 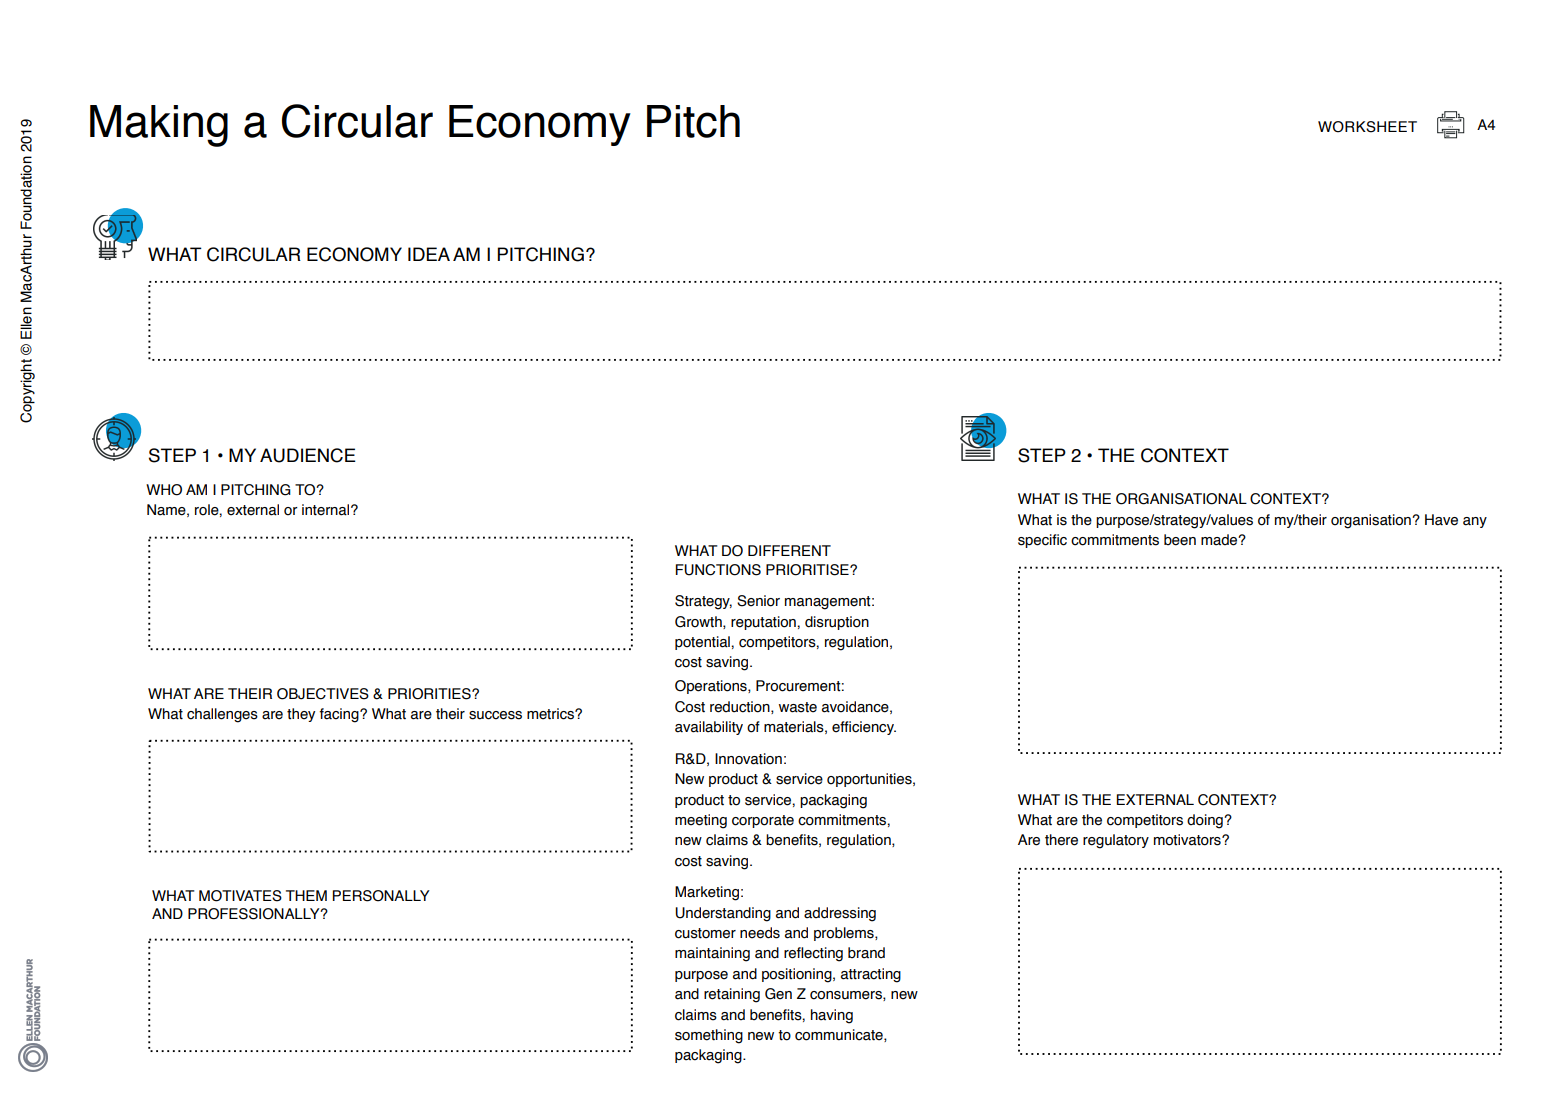 What do you see at coordinates (808, 570) in the screenshot?
I see `PRIORITISE` at bounding box center [808, 570].
